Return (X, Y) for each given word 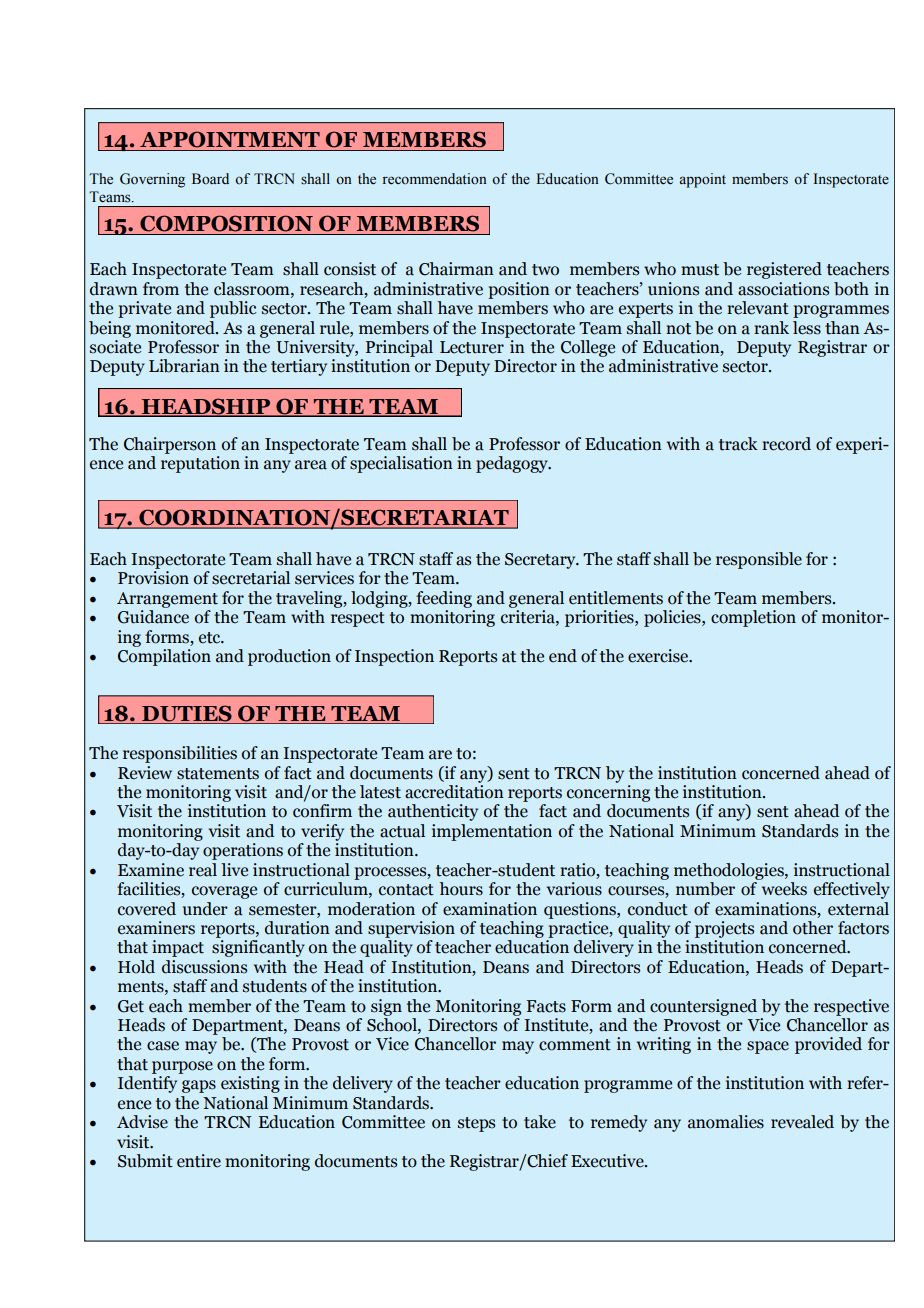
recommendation (434, 179)
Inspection (394, 657)
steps (476, 1124)
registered (784, 270)
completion (753, 618)
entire (199, 1161)
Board (210, 179)
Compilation (164, 657)
